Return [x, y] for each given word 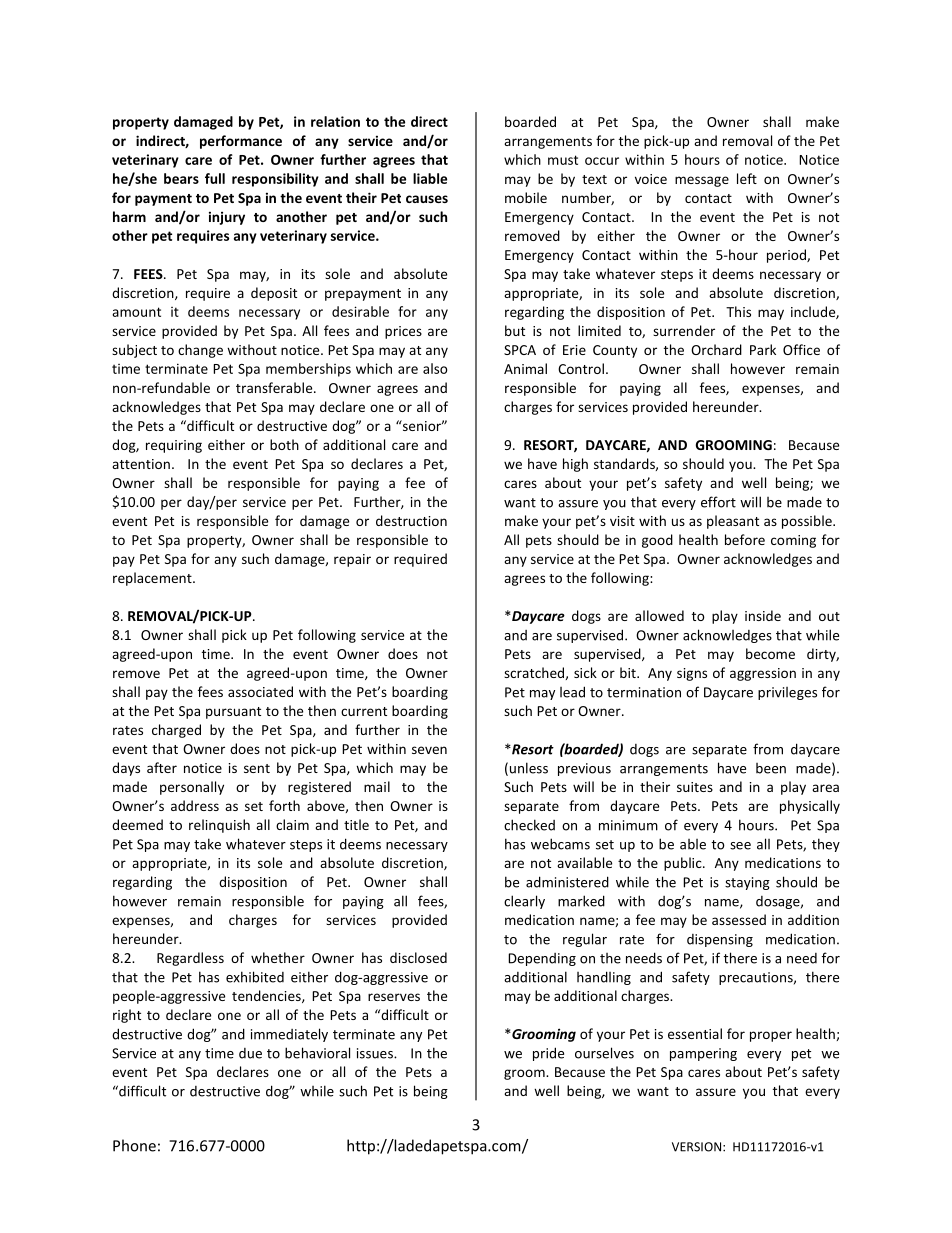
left [747, 178]
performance [241, 142]
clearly [524, 902]
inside [763, 615]
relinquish [219, 826]
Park [763, 349]
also [435, 368]
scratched [534, 672]
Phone [134, 1145]
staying [747, 883]
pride [548, 1054]
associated [260, 691]
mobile [526, 197]
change [200, 351]
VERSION [698, 1147]
